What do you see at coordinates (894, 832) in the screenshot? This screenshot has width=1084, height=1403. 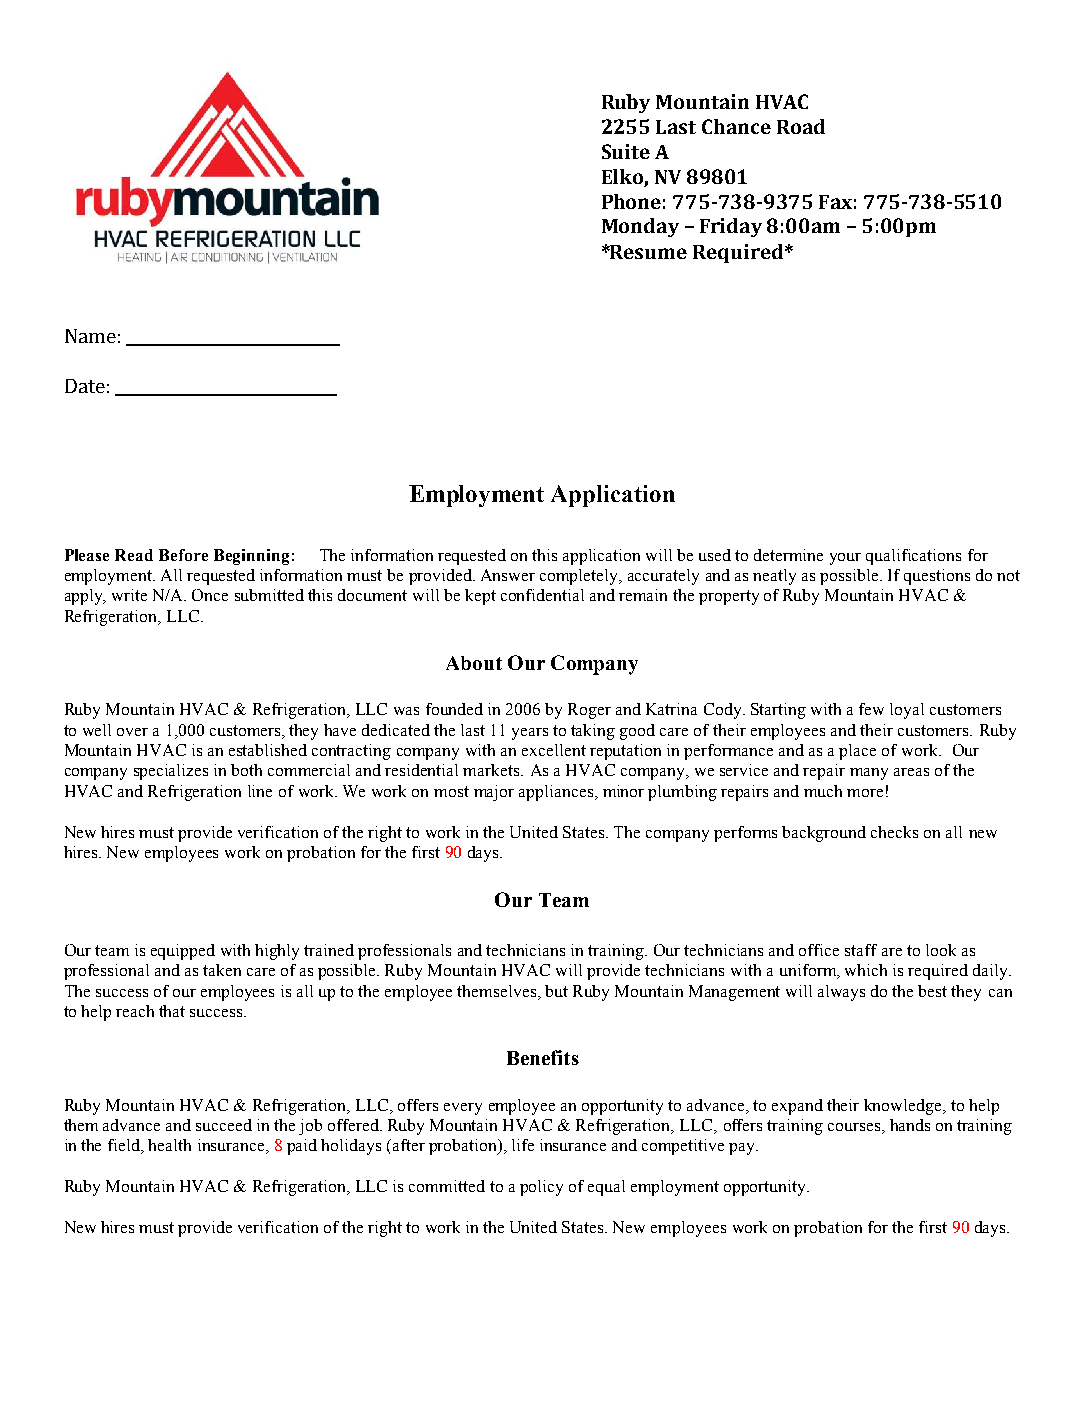 I see `checks` at bounding box center [894, 832].
